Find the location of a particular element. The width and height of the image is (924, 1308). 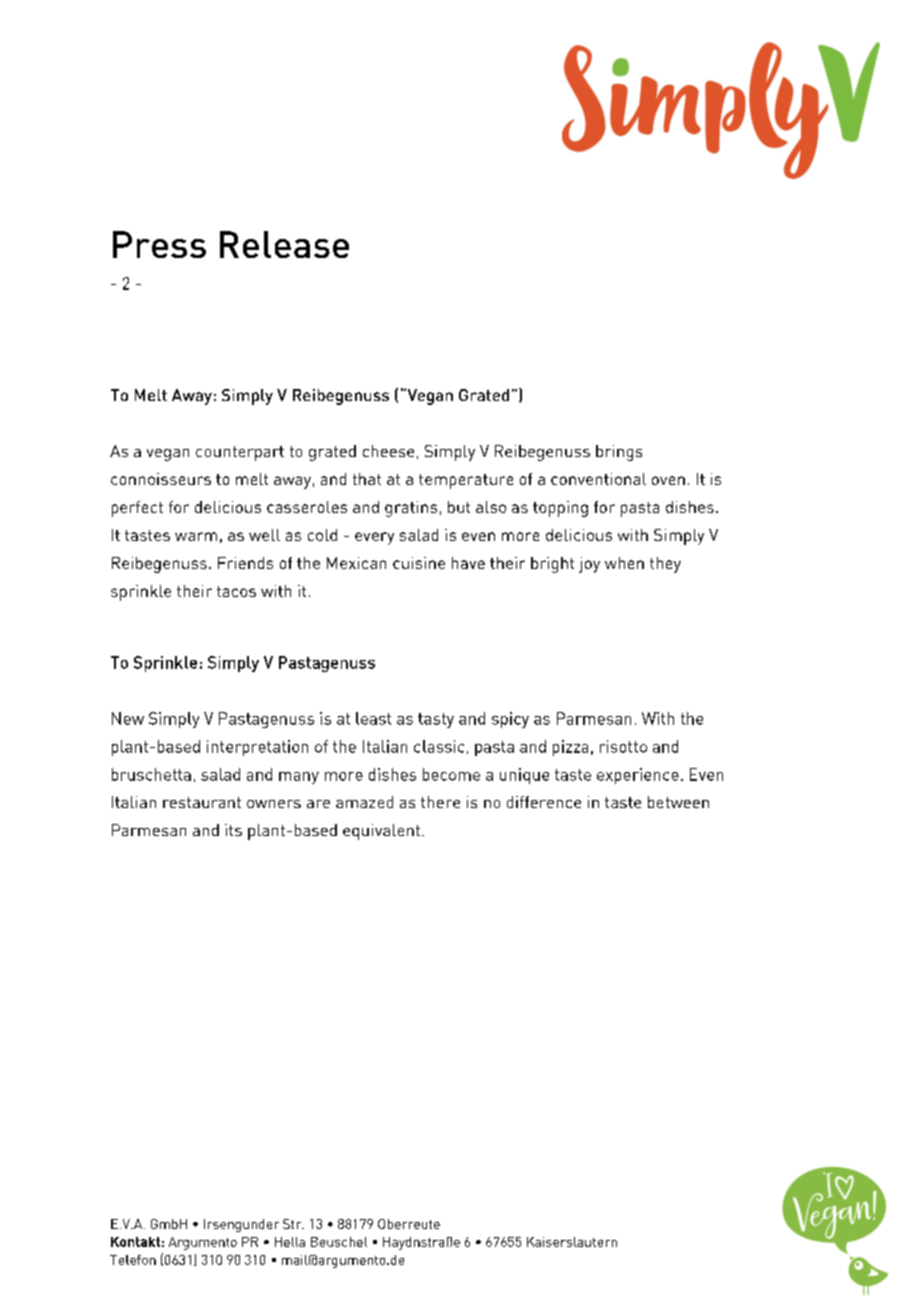

between is located at coordinates (678, 802).
